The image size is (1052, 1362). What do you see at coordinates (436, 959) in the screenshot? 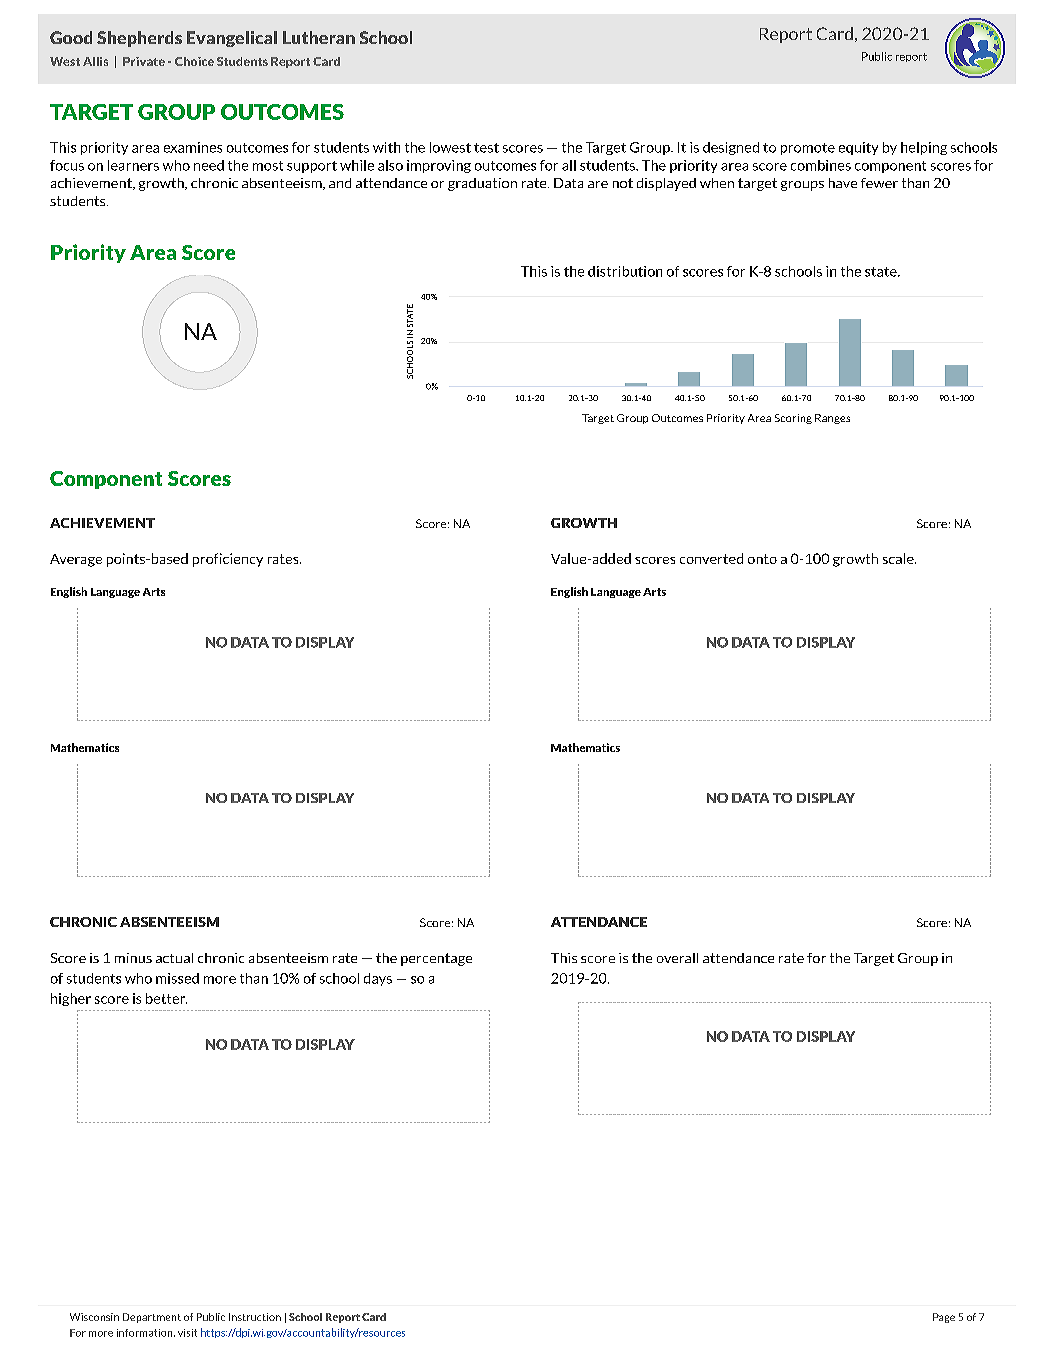
I see `percentage` at bounding box center [436, 959].
